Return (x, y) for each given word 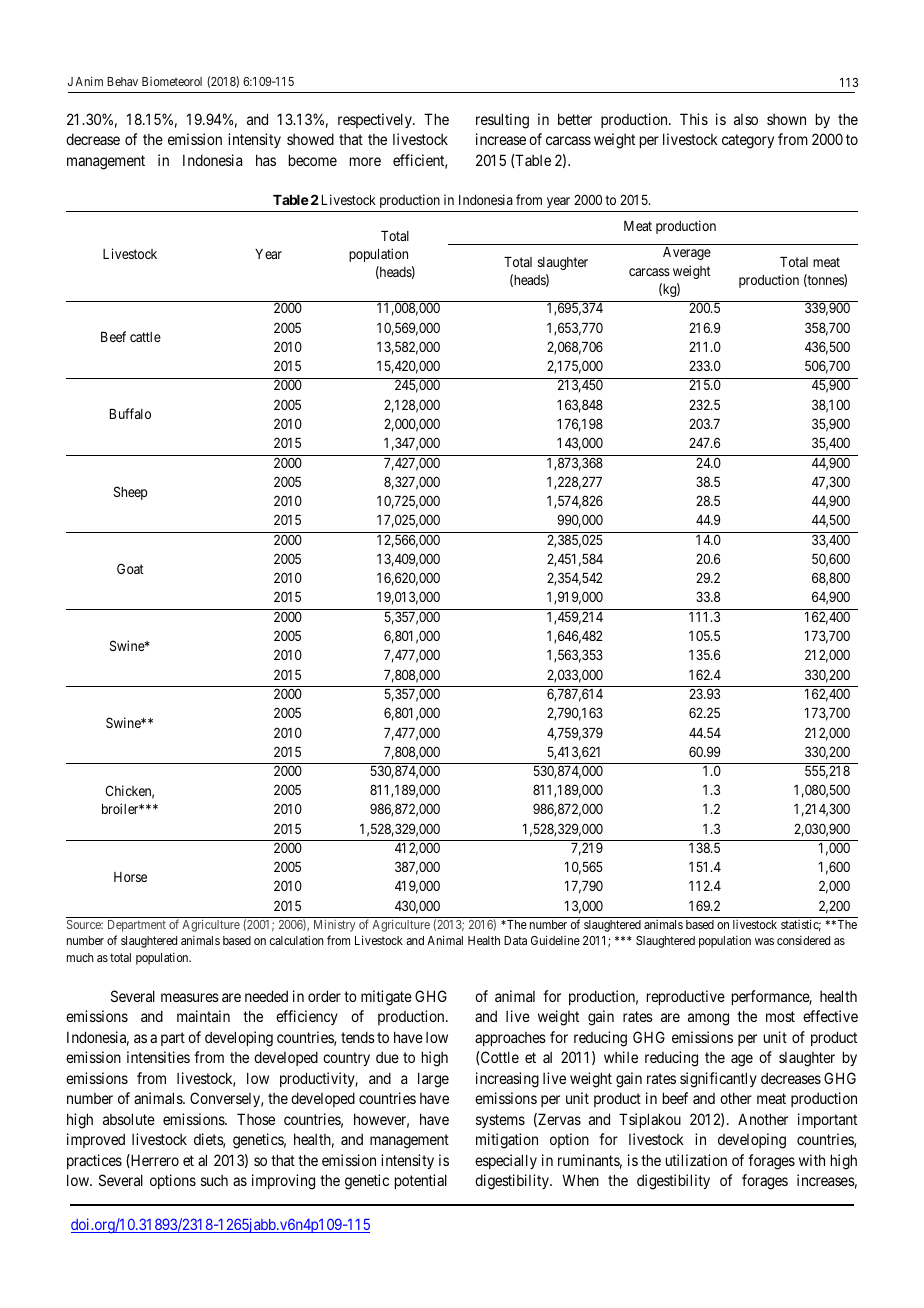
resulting (502, 121)
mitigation (507, 1141)
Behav (122, 81)
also (746, 119)
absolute (129, 1119)
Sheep (130, 493)
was (764, 941)
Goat (130, 568)
